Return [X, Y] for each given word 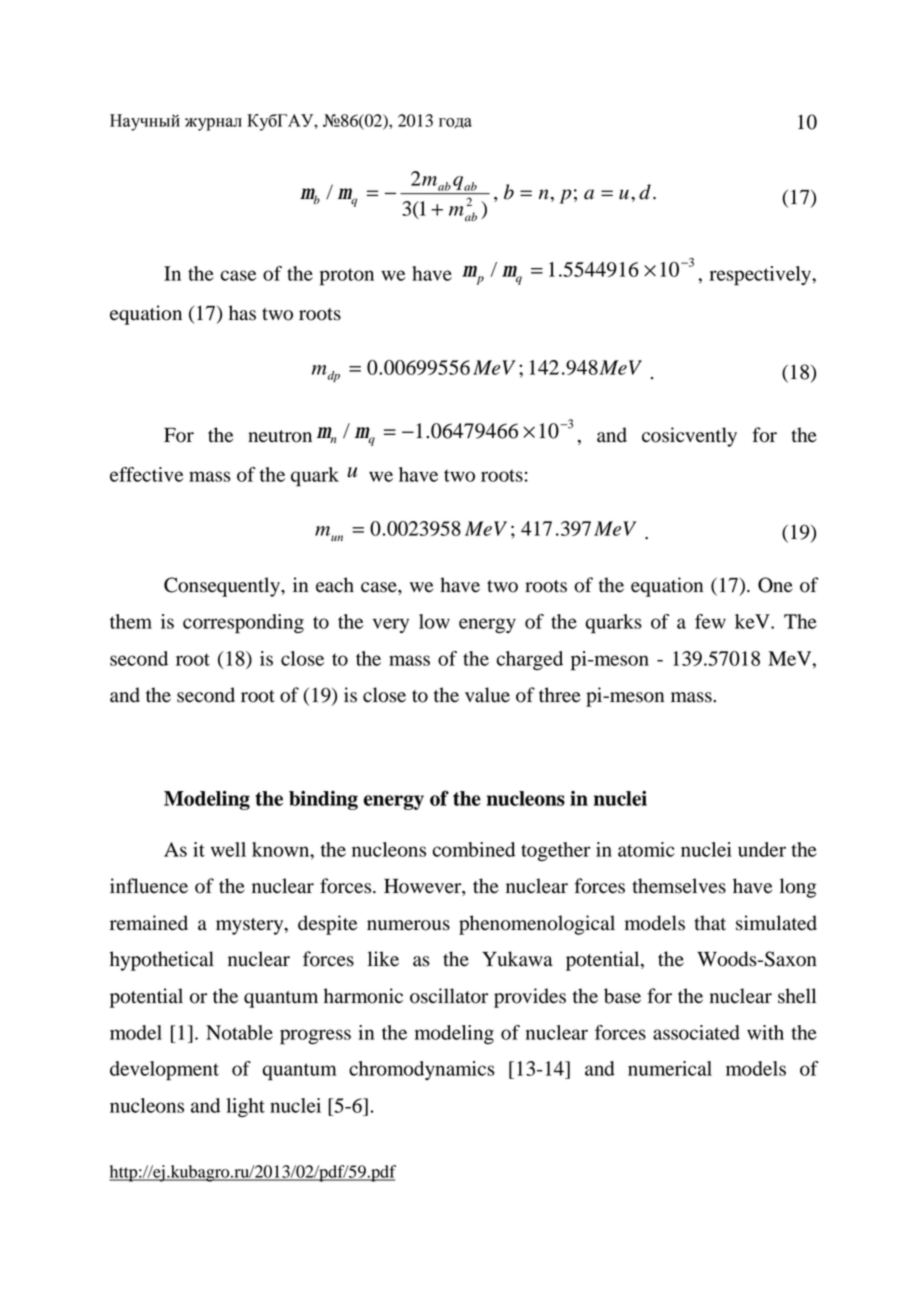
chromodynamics [422, 1070]
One [775, 585]
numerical [670, 1068]
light [245, 1107]
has [242, 313]
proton [347, 277]
